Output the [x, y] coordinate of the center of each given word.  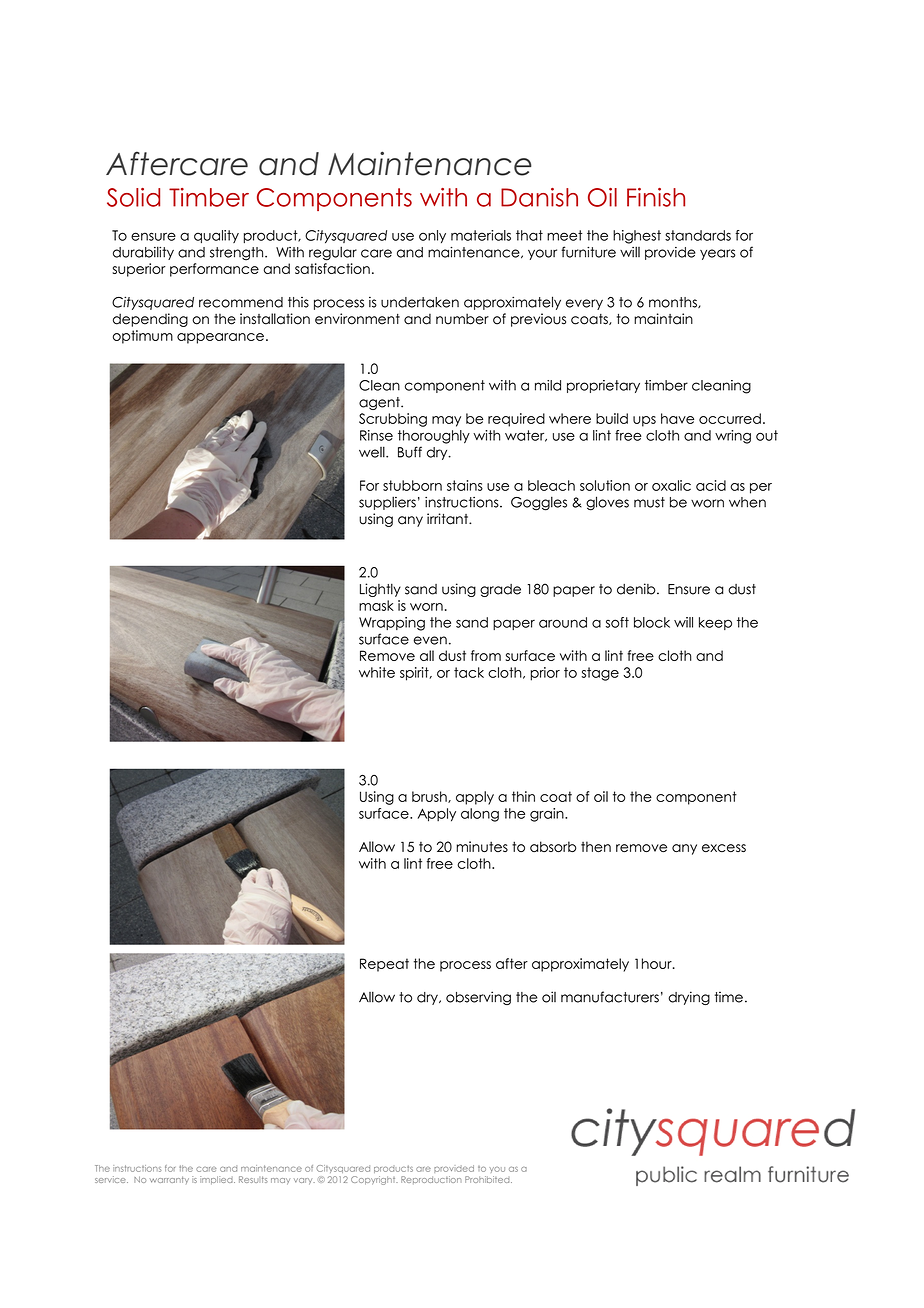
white [377, 672]
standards [698, 235]
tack [469, 672]
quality [216, 236]
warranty [169, 1180]
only [432, 236]
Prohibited [488, 1179]
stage [600, 674]
